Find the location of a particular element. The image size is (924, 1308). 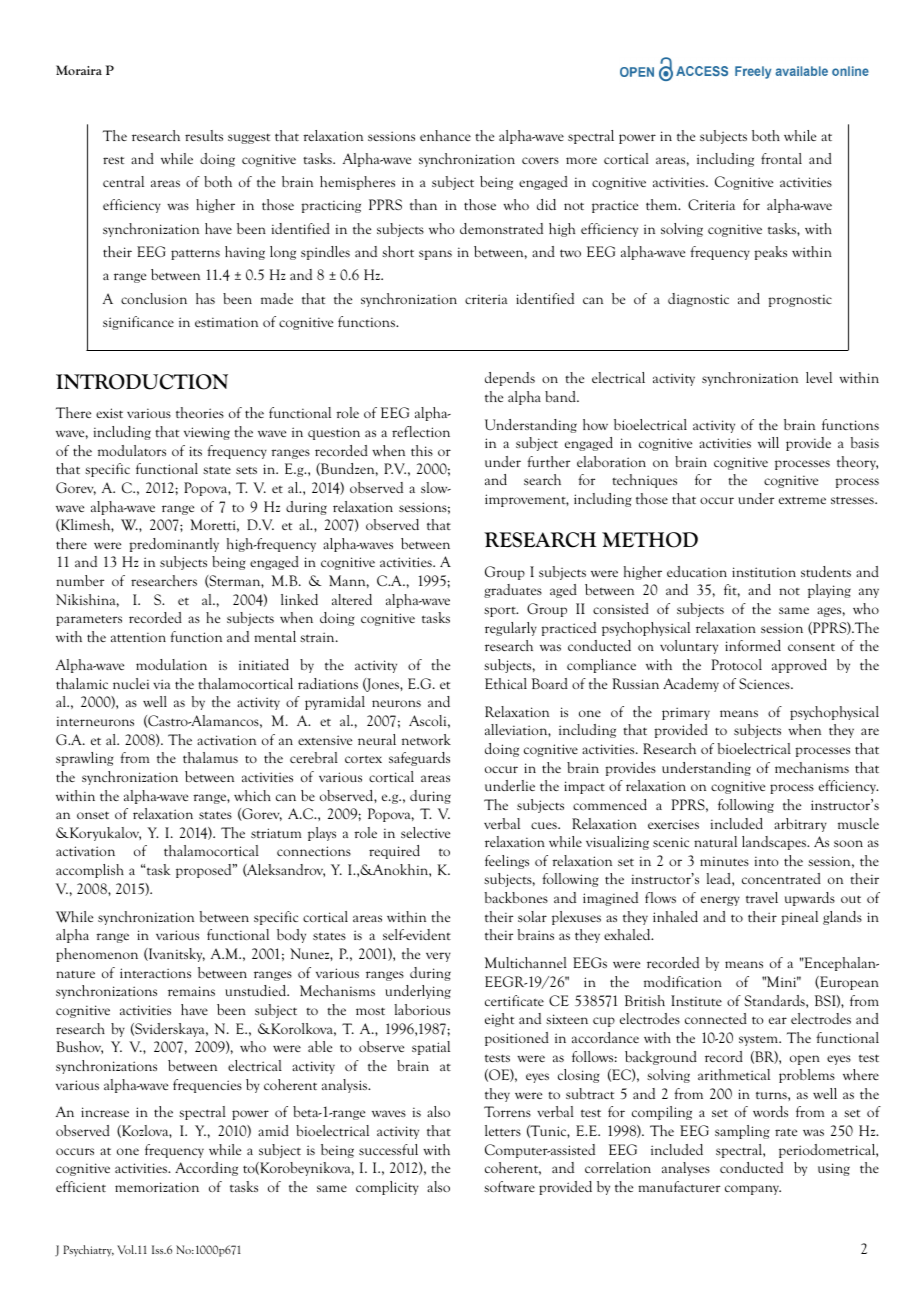

software is located at coordinates (509, 1186).
